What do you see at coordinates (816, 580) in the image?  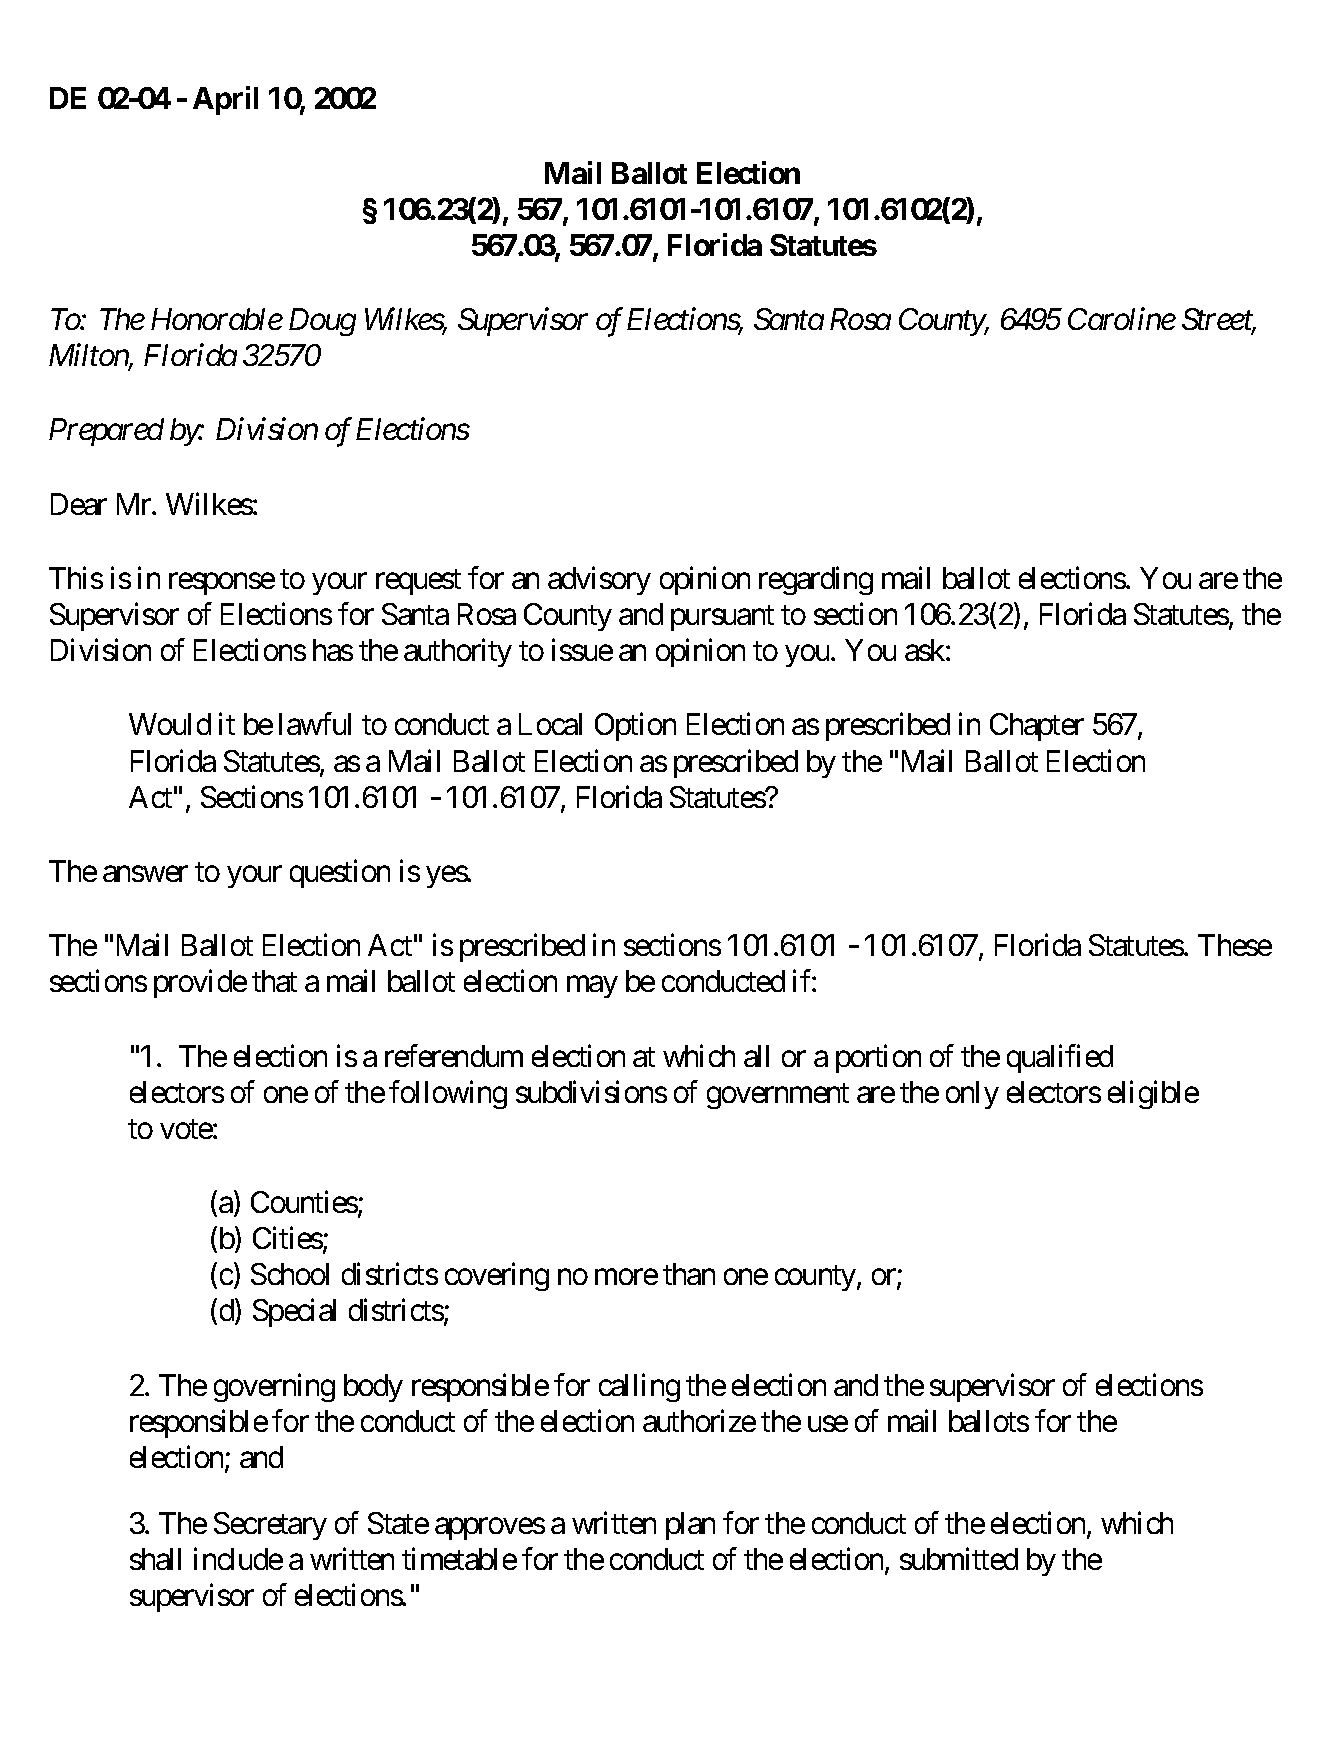 I see `regarding` at bounding box center [816, 580].
